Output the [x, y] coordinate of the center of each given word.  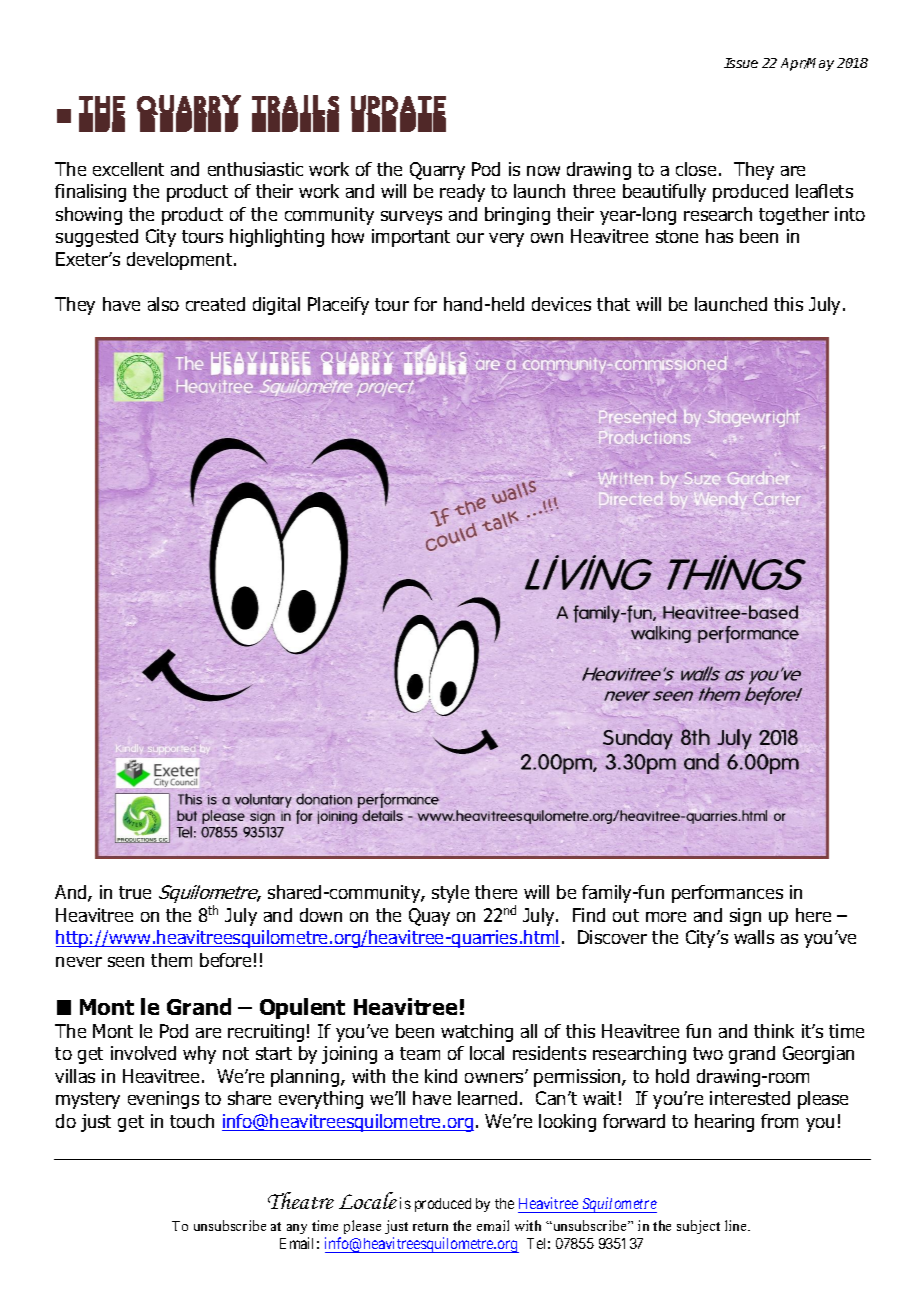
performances [727, 894]
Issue [741, 63]
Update [398, 113]
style [450, 894]
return [430, 1226]
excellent [128, 169]
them [171, 960]
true [135, 892]
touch [192, 1121]
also [163, 304]
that [613, 304]
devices [561, 304]
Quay [429, 917]
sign [745, 917]
